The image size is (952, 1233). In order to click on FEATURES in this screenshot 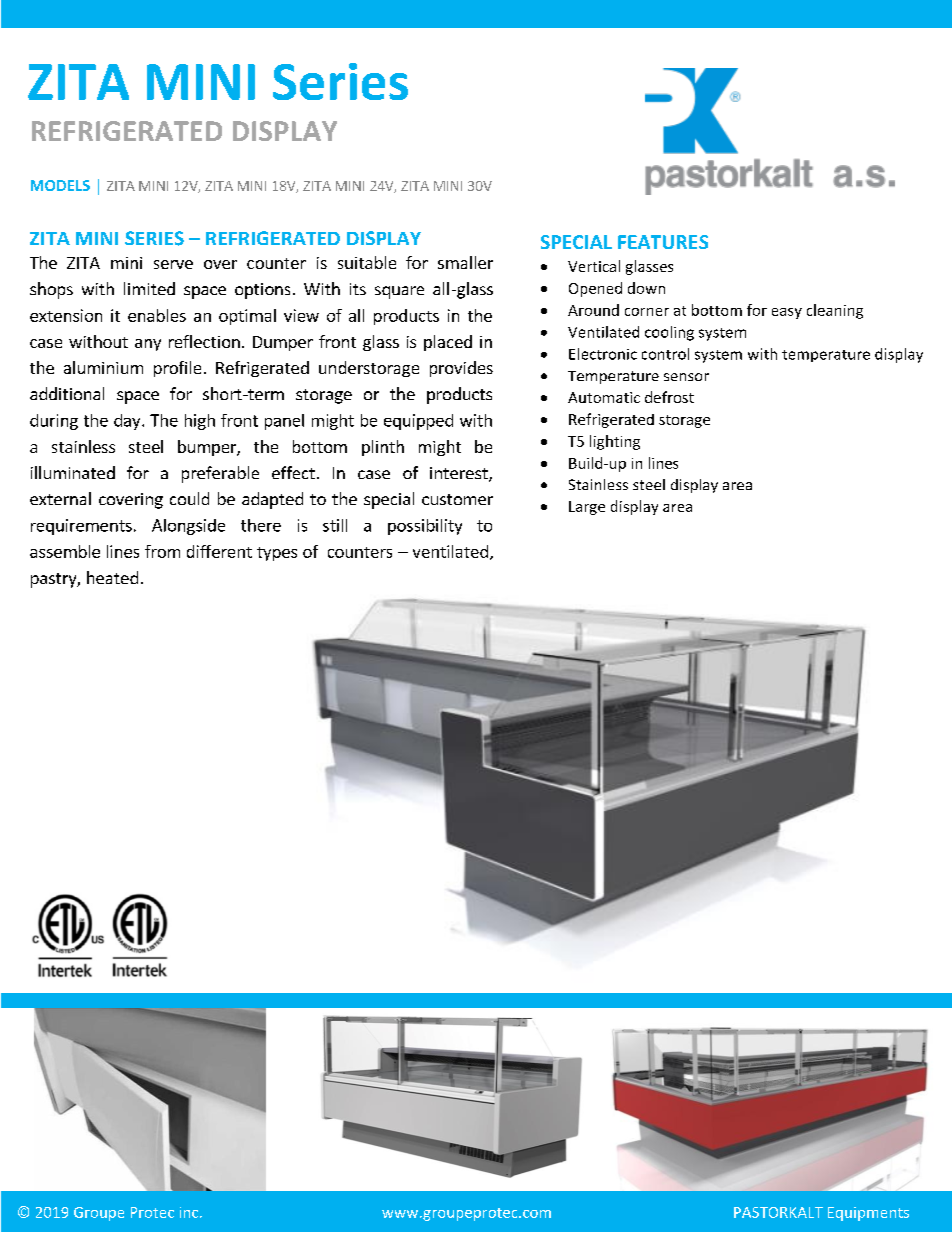, I will do `click(663, 242)`.
